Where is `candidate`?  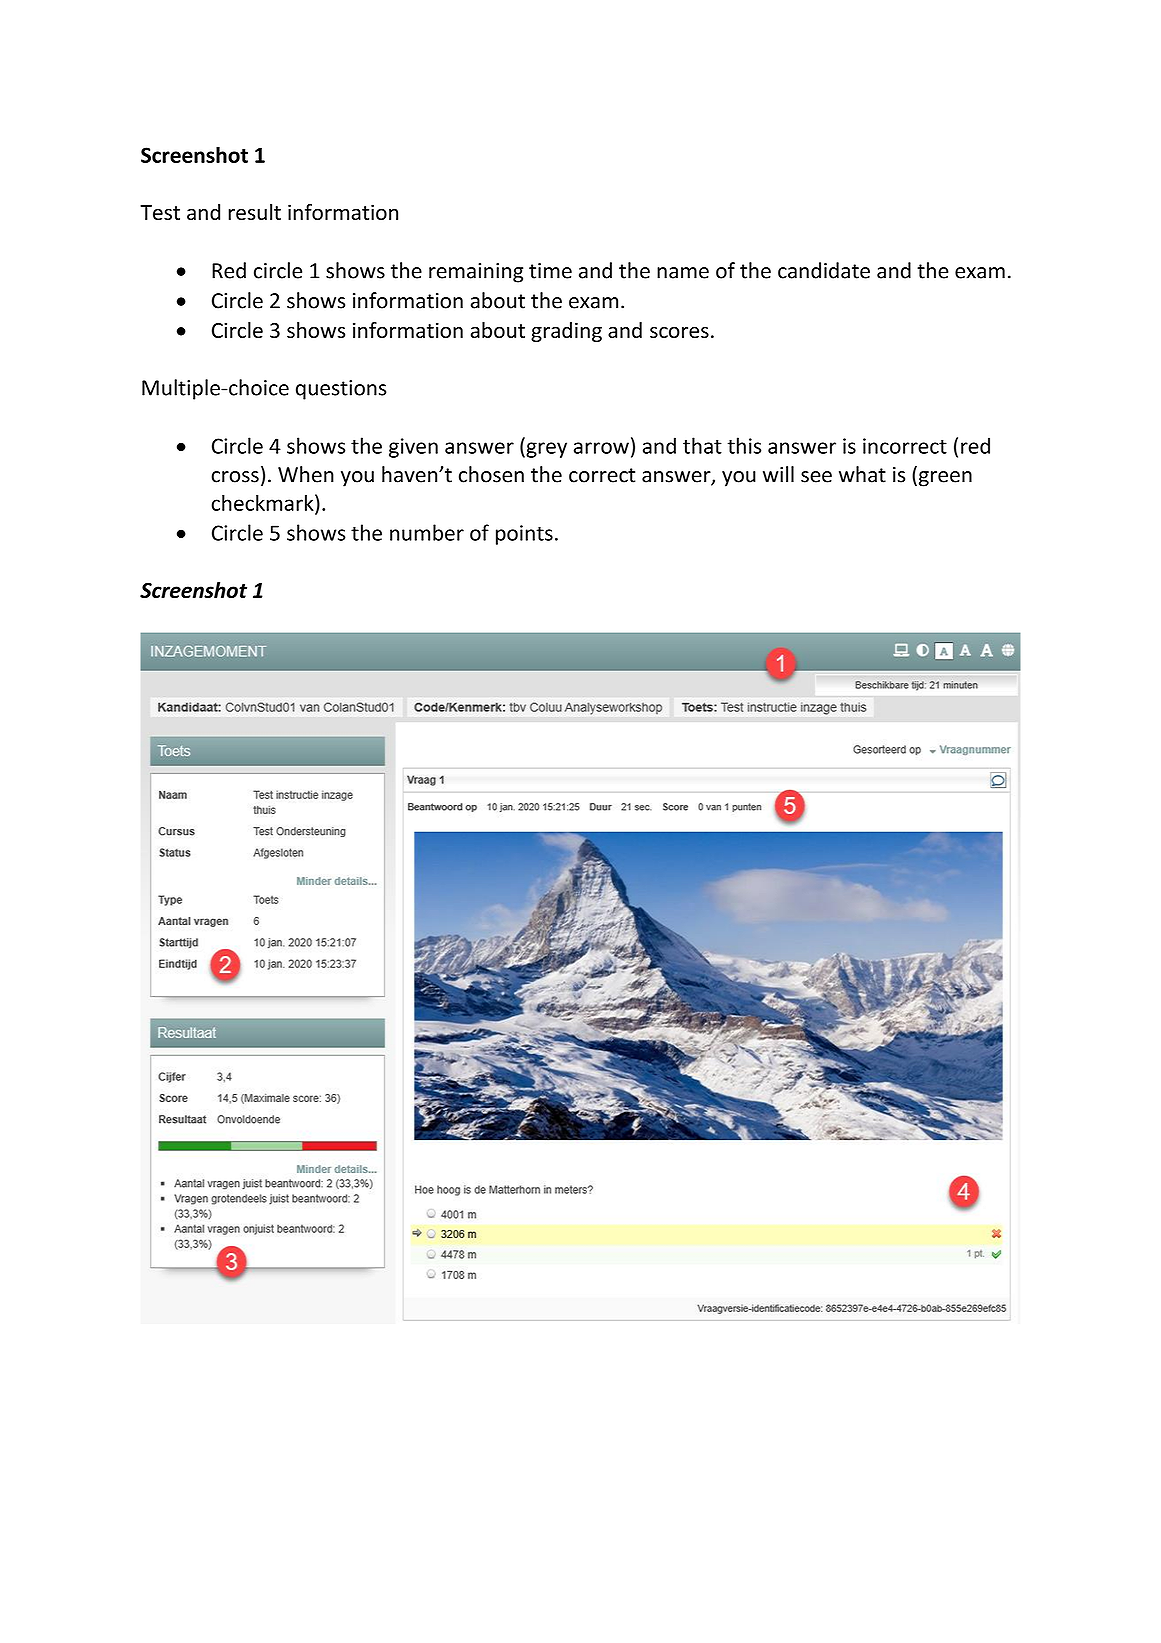 candidate is located at coordinates (824, 270).
